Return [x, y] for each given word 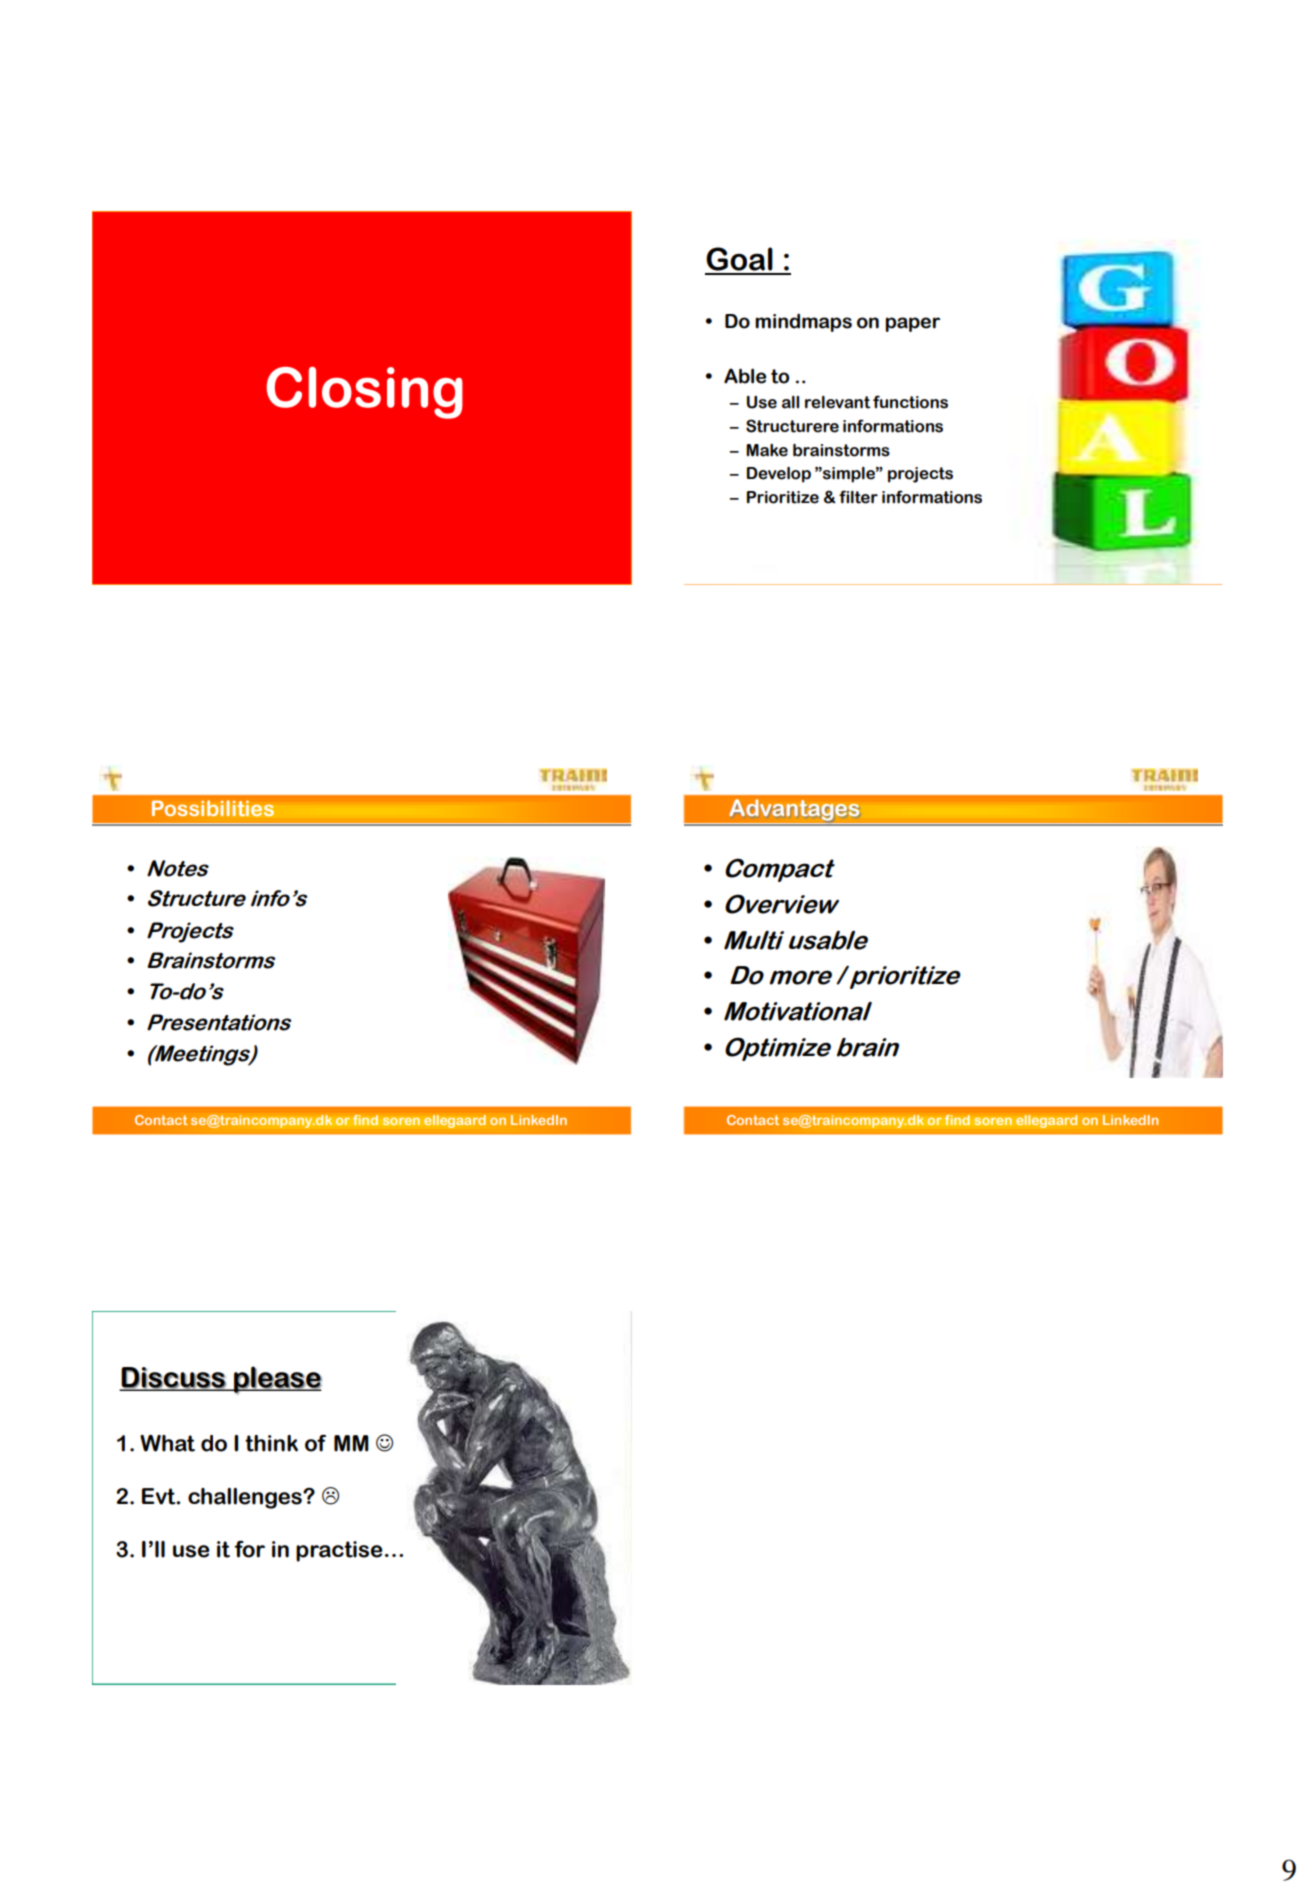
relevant [838, 402]
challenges [246, 1498]
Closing [365, 393]
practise [339, 1551]
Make [767, 450]
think [271, 1443]
